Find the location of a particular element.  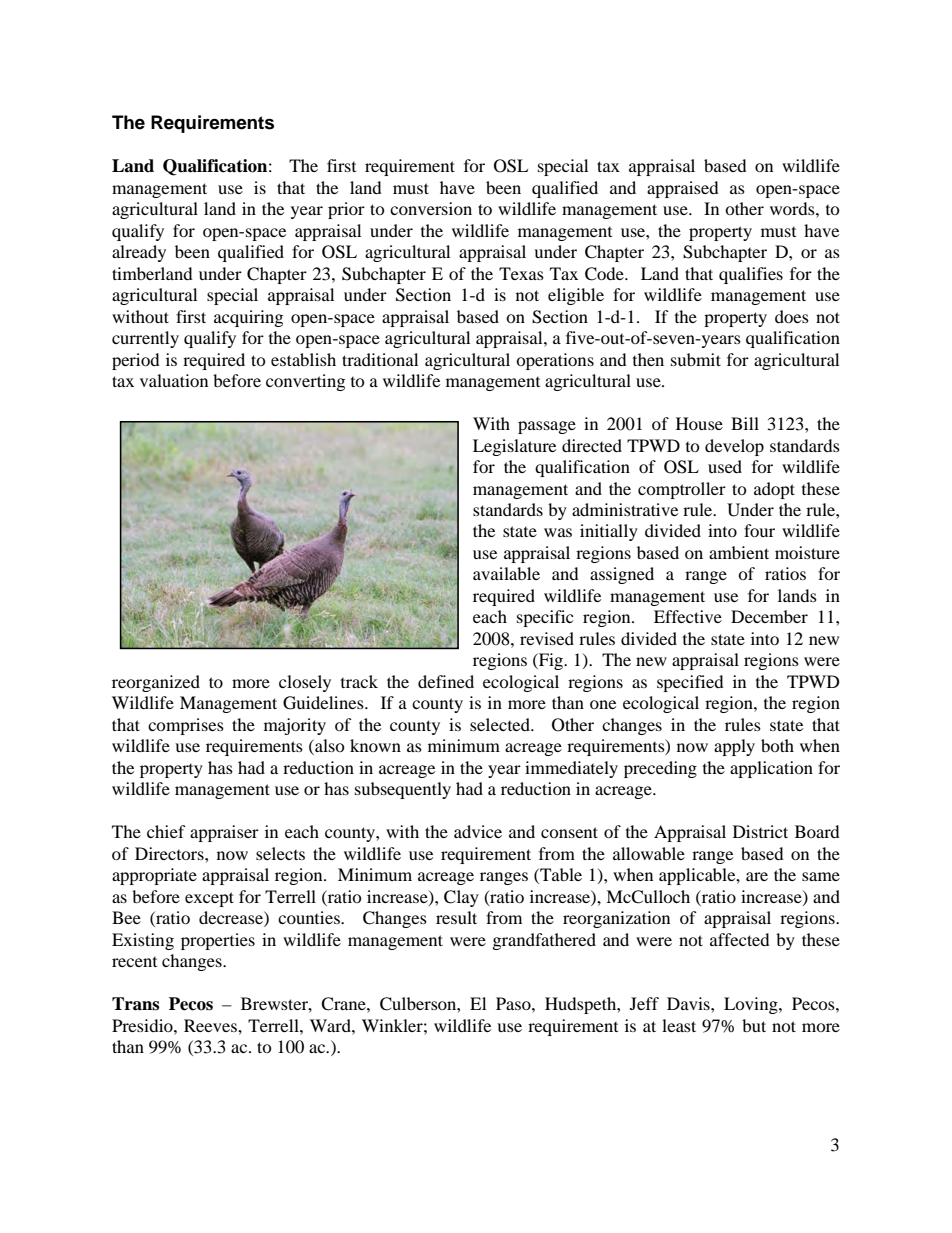

reorganized is located at coordinates (156, 683).
